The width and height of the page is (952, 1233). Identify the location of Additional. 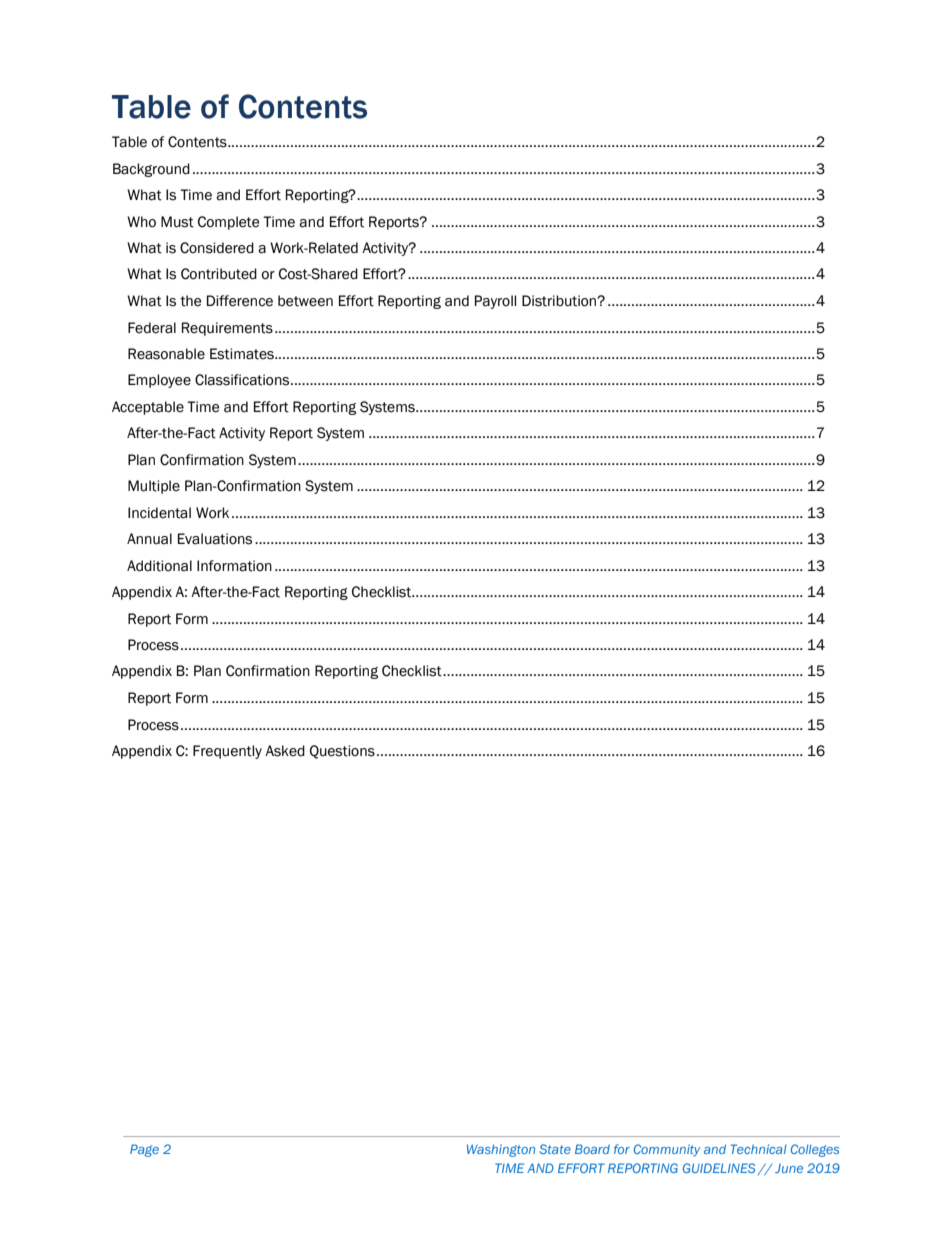
(159, 566).
